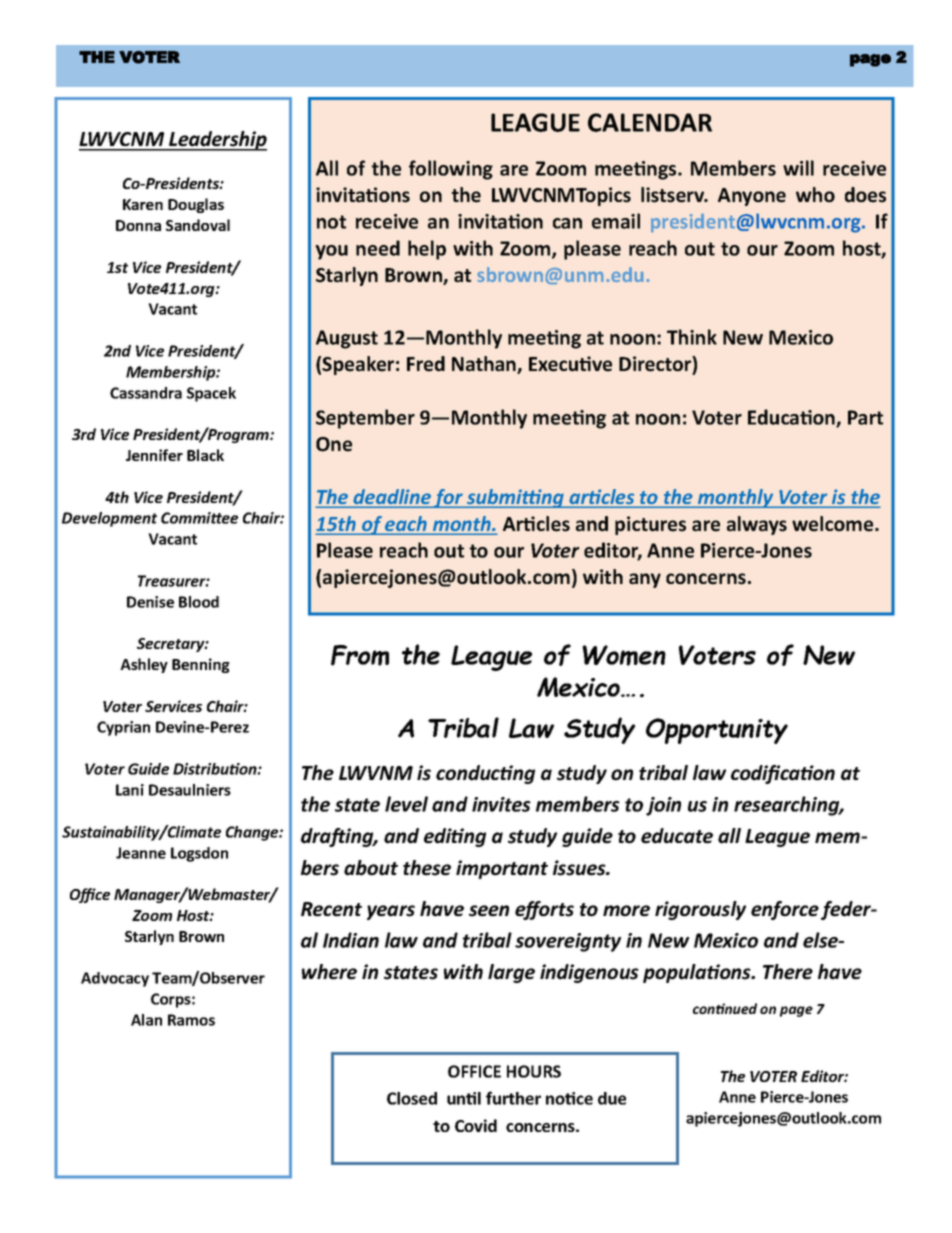  What do you see at coordinates (191, 1020) in the screenshot?
I see `Ramos` at bounding box center [191, 1020].
